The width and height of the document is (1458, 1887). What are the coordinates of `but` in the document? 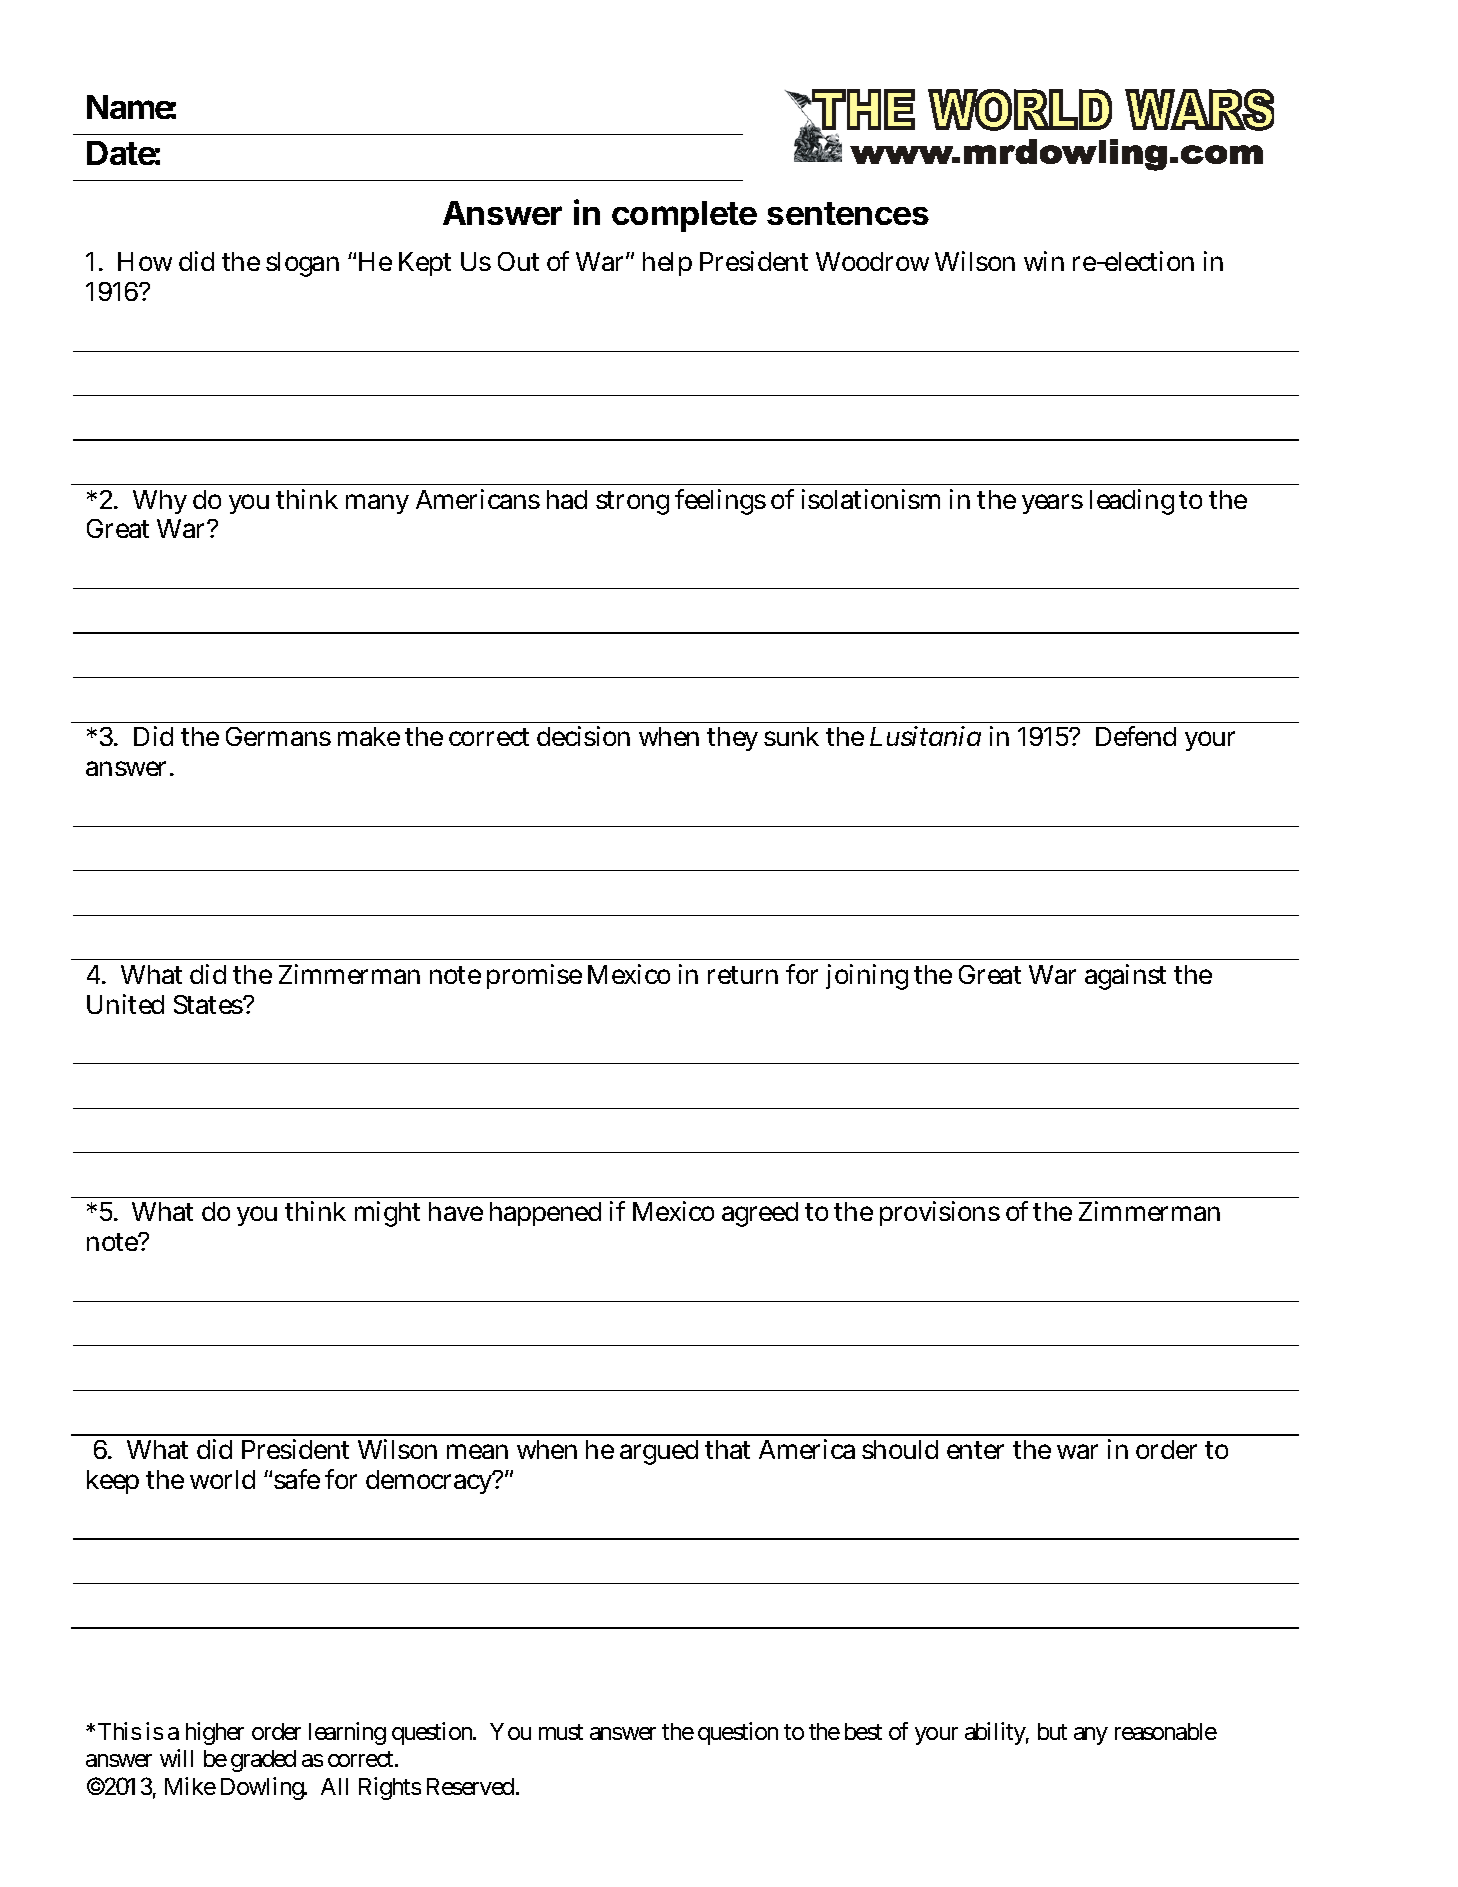 It's located at (1052, 1731).
